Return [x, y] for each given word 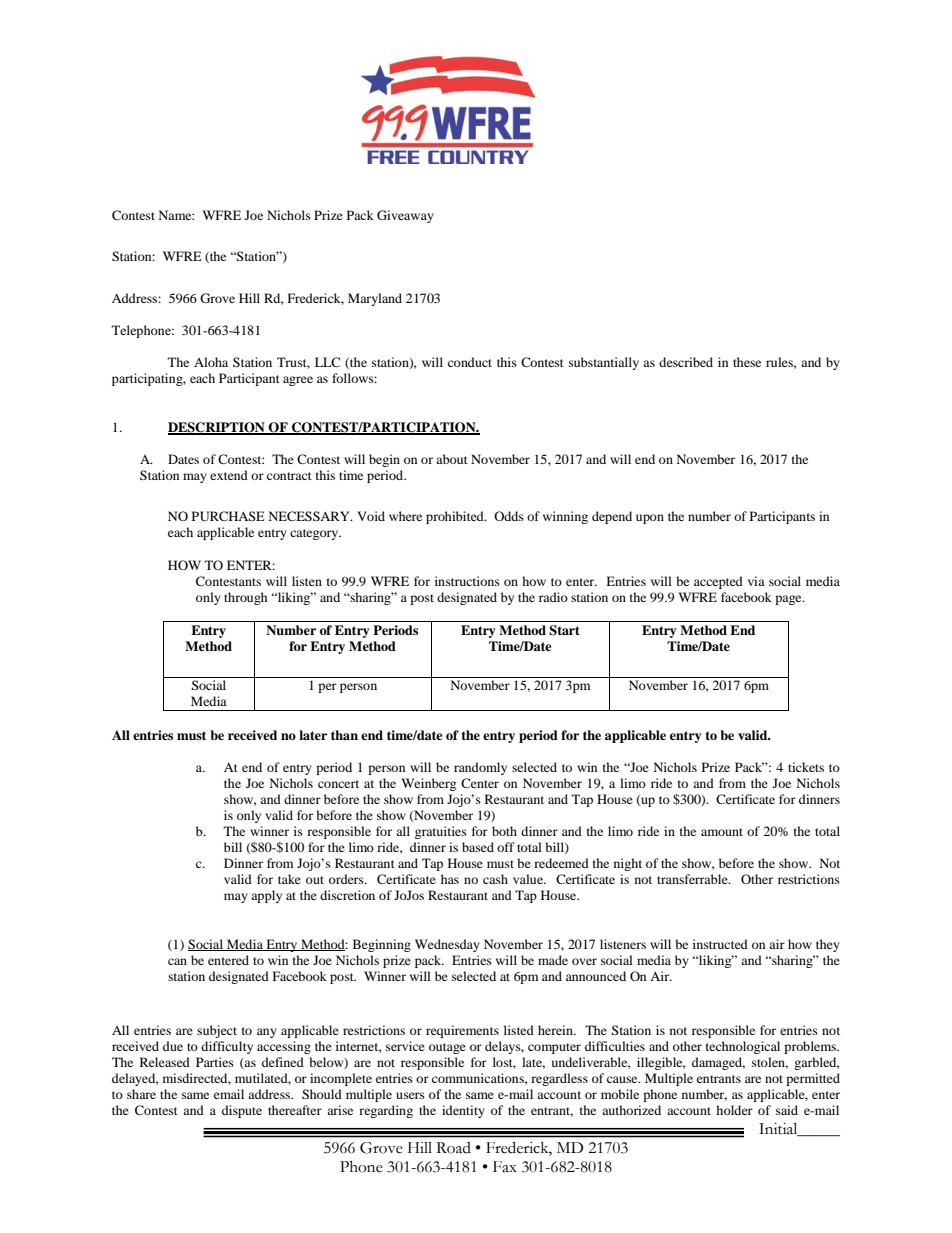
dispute [242, 1111]
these [747, 362]
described [686, 362]
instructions [467, 581]
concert [338, 784]
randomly [480, 768]
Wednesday [447, 945]
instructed [720, 944]
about [452, 459]
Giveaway [405, 216]
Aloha [211, 362]
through [246, 598]
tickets [806, 767]
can [177, 961]
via [756, 581]
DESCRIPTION [217, 428]
